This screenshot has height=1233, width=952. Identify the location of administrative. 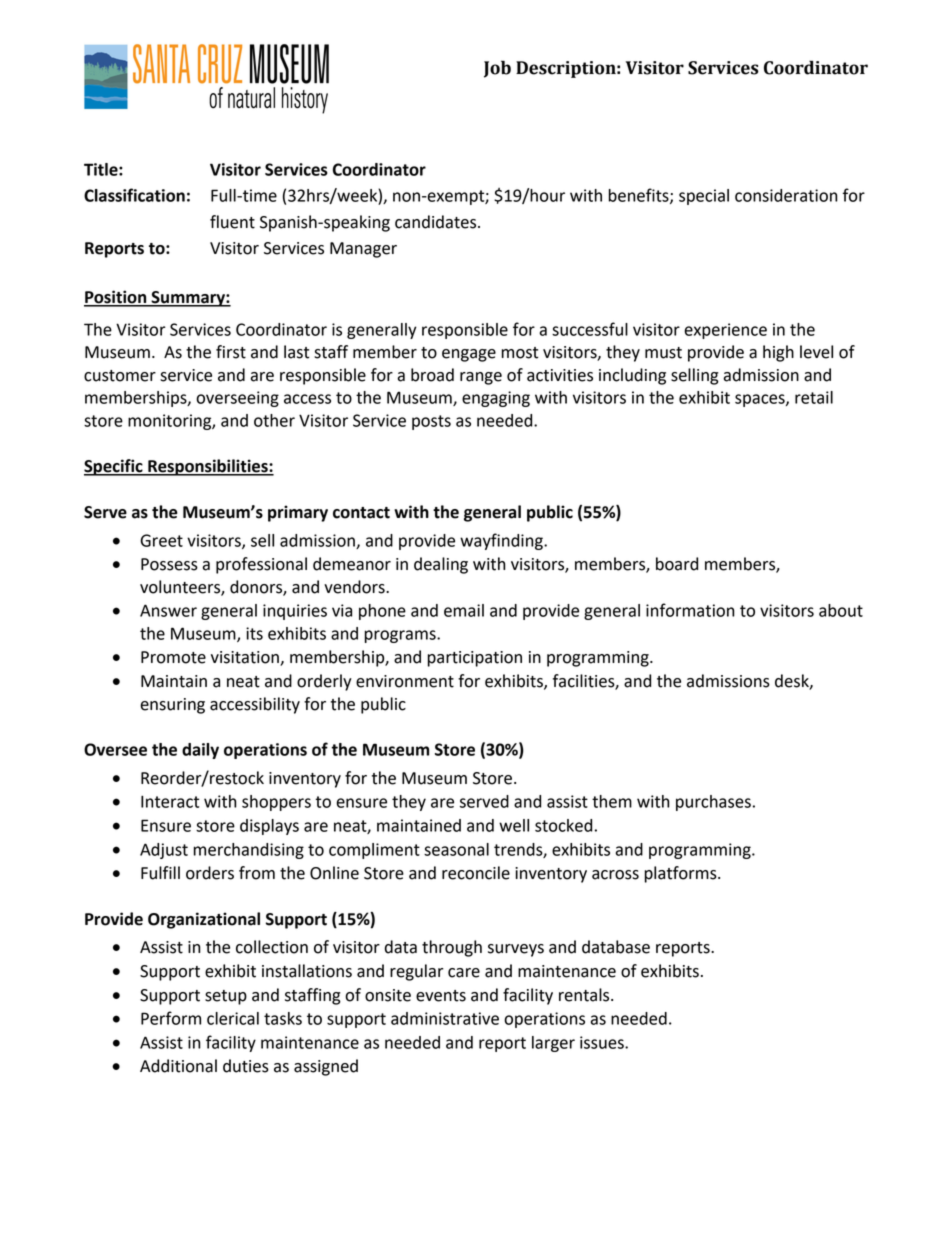
(445, 1018).
